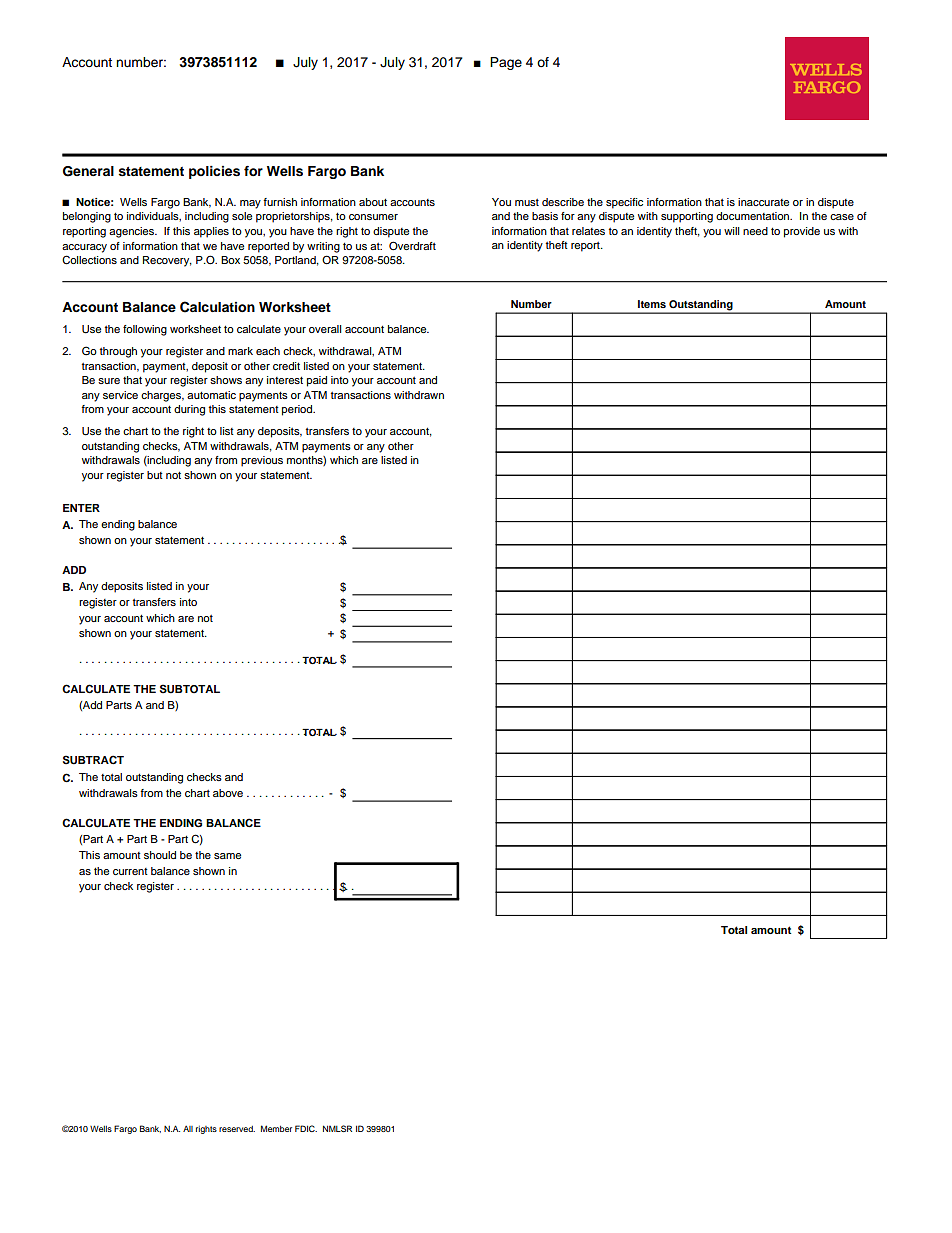 The image size is (952, 1233). Describe the element at coordinates (189, 410) in the screenshot. I see `during` at that location.
